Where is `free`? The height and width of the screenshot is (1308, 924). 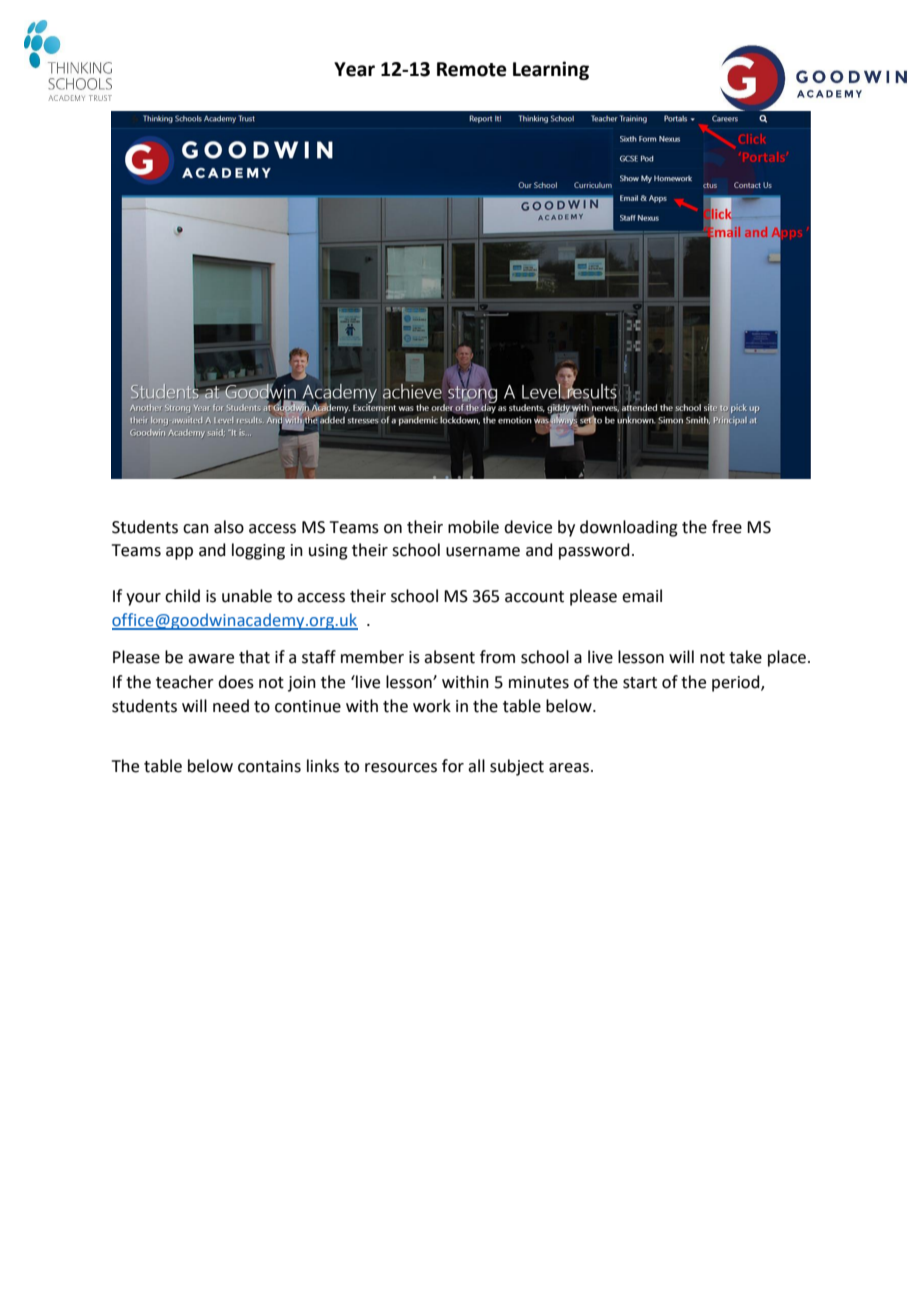 free is located at coordinates (727, 527).
